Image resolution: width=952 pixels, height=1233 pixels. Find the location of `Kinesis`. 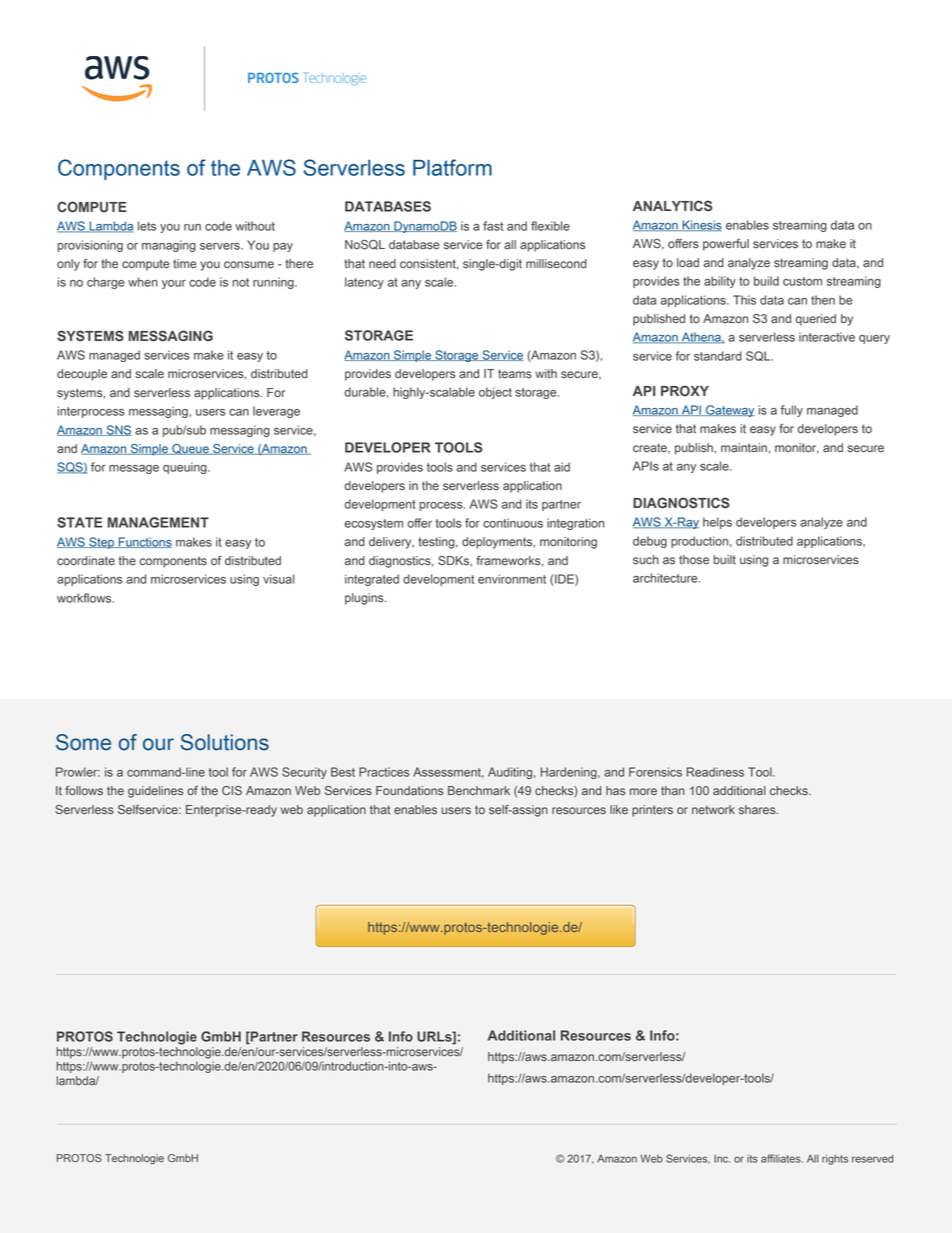

Kinesis is located at coordinates (701, 225).
